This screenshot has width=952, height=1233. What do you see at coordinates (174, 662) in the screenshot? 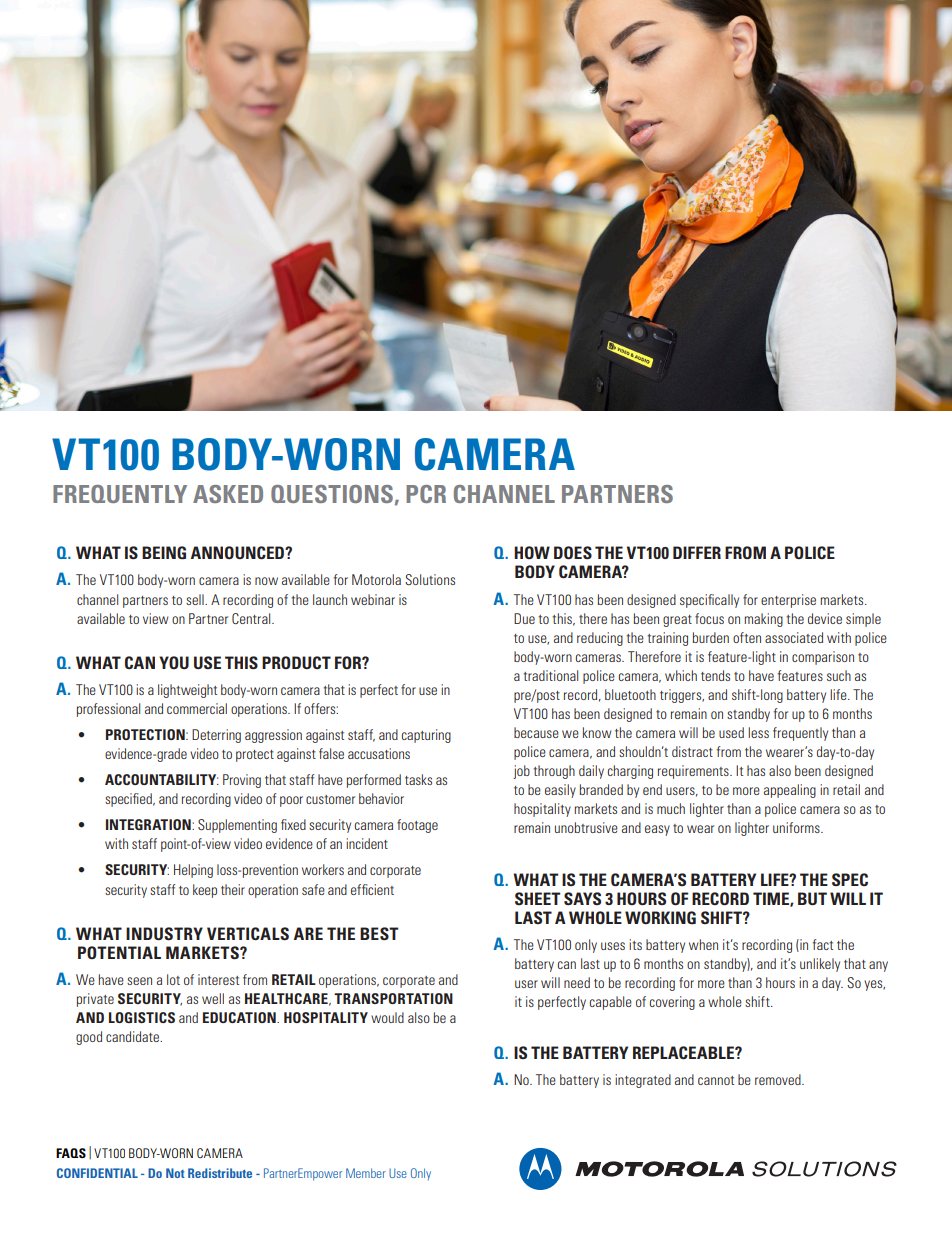
I see `YOU` at bounding box center [174, 662].
